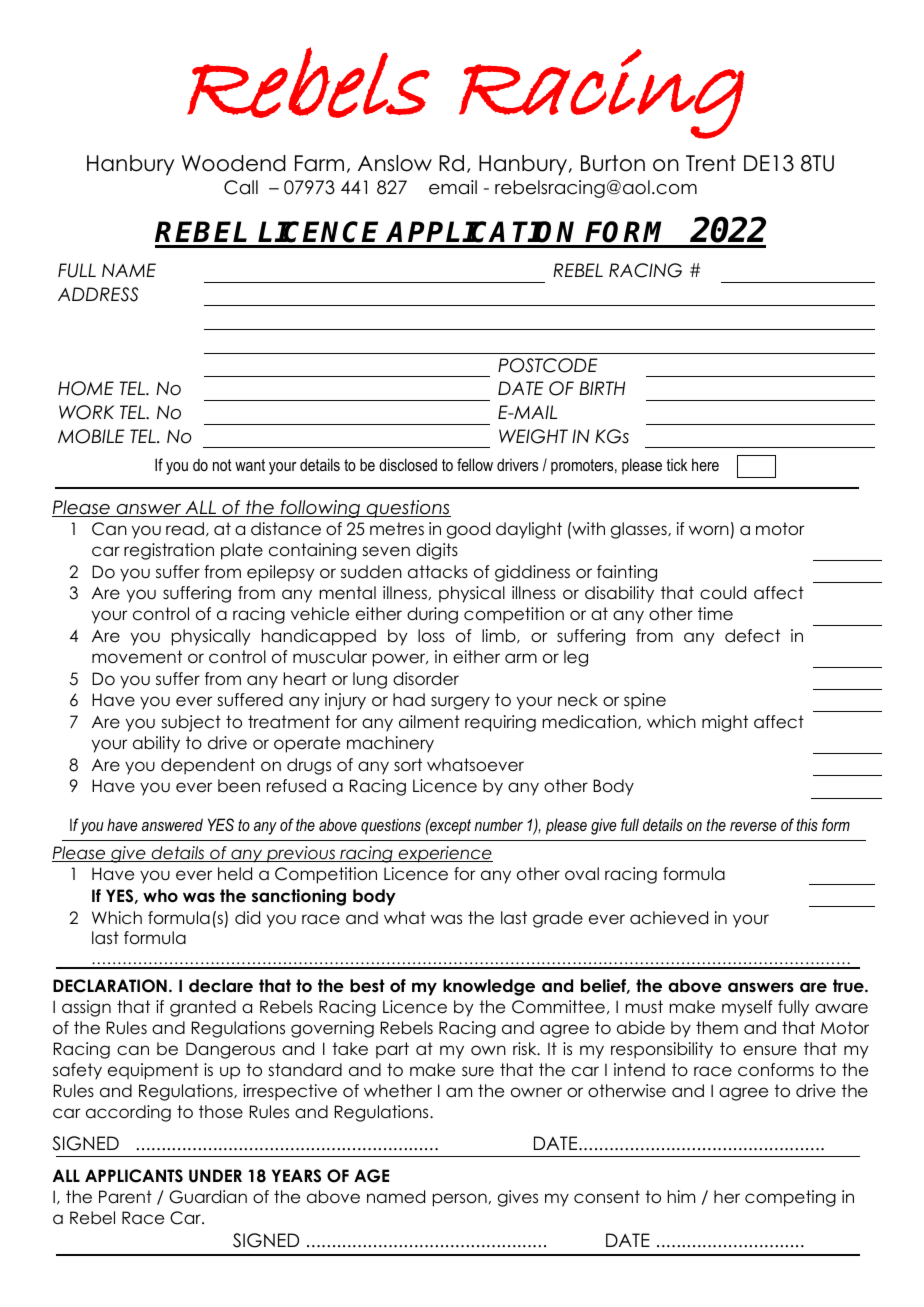 This image has height=1307, width=924. What do you see at coordinates (613, 163) in the image?
I see `Burton` at bounding box center [613, 163].
